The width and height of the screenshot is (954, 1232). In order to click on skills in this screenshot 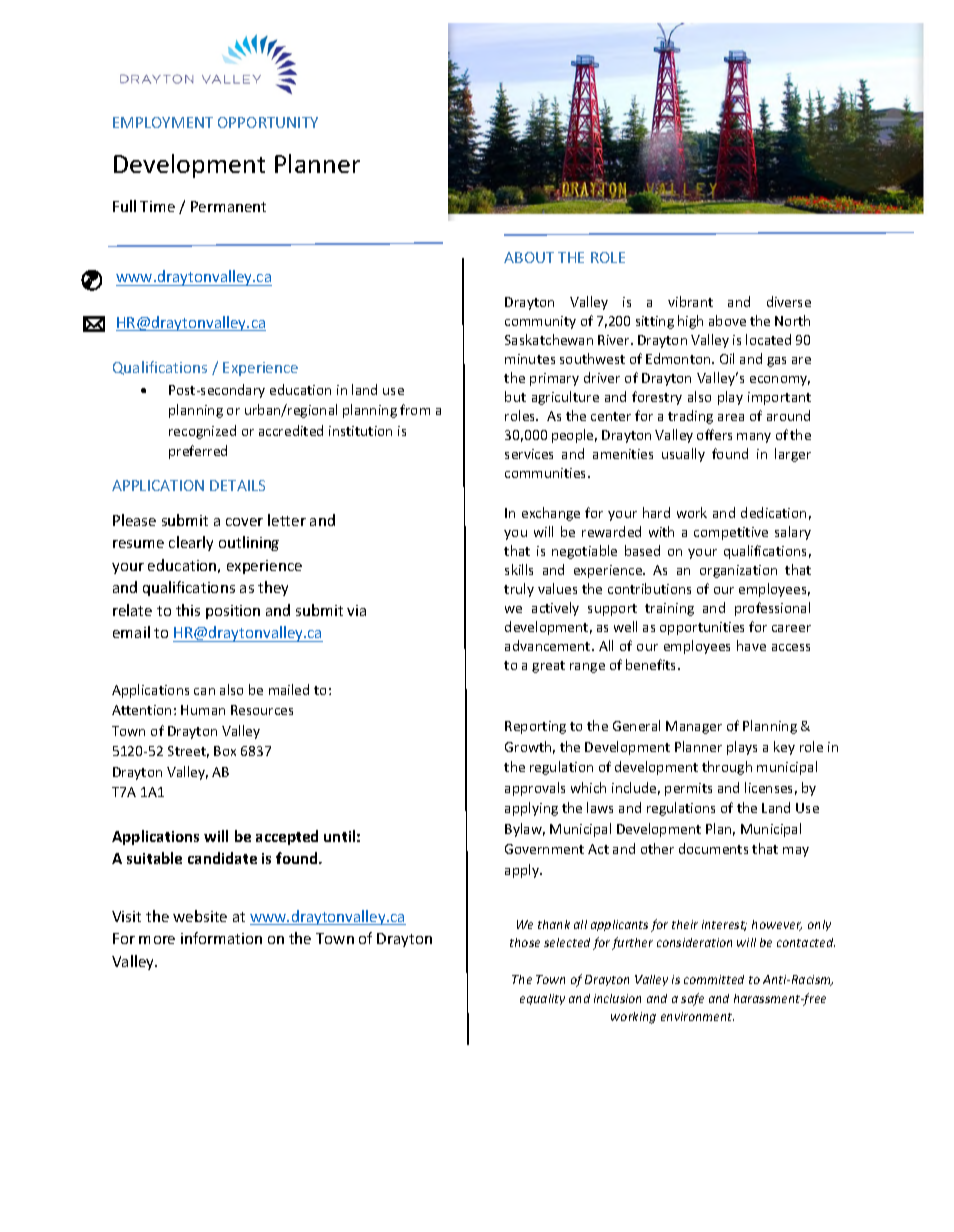, I will do `click(519, 569)`.
